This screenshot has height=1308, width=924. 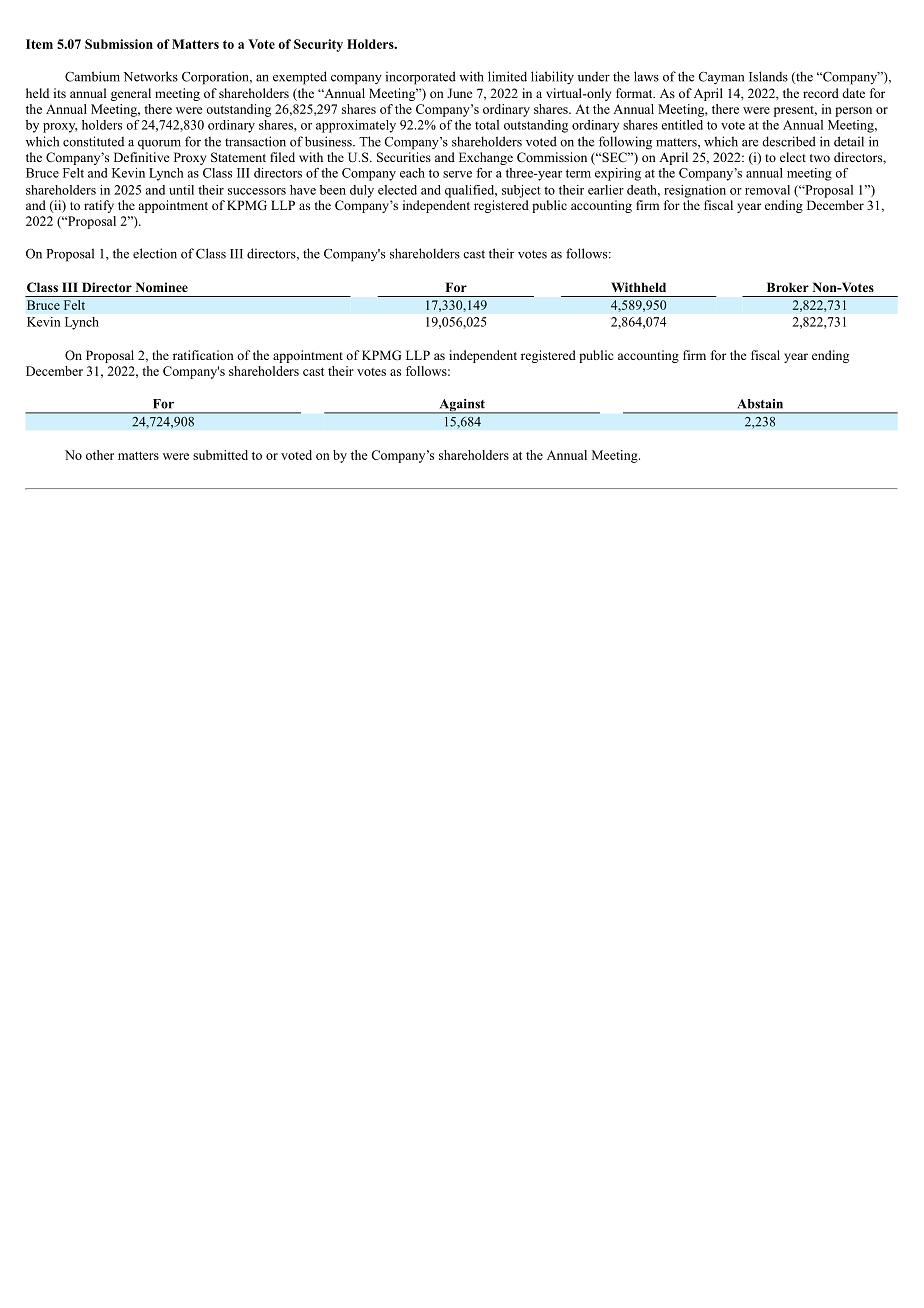 What do you see at coordinates (162, 287) in the screenshot?
I see `Nominee` at bounding box center [162, 287].
